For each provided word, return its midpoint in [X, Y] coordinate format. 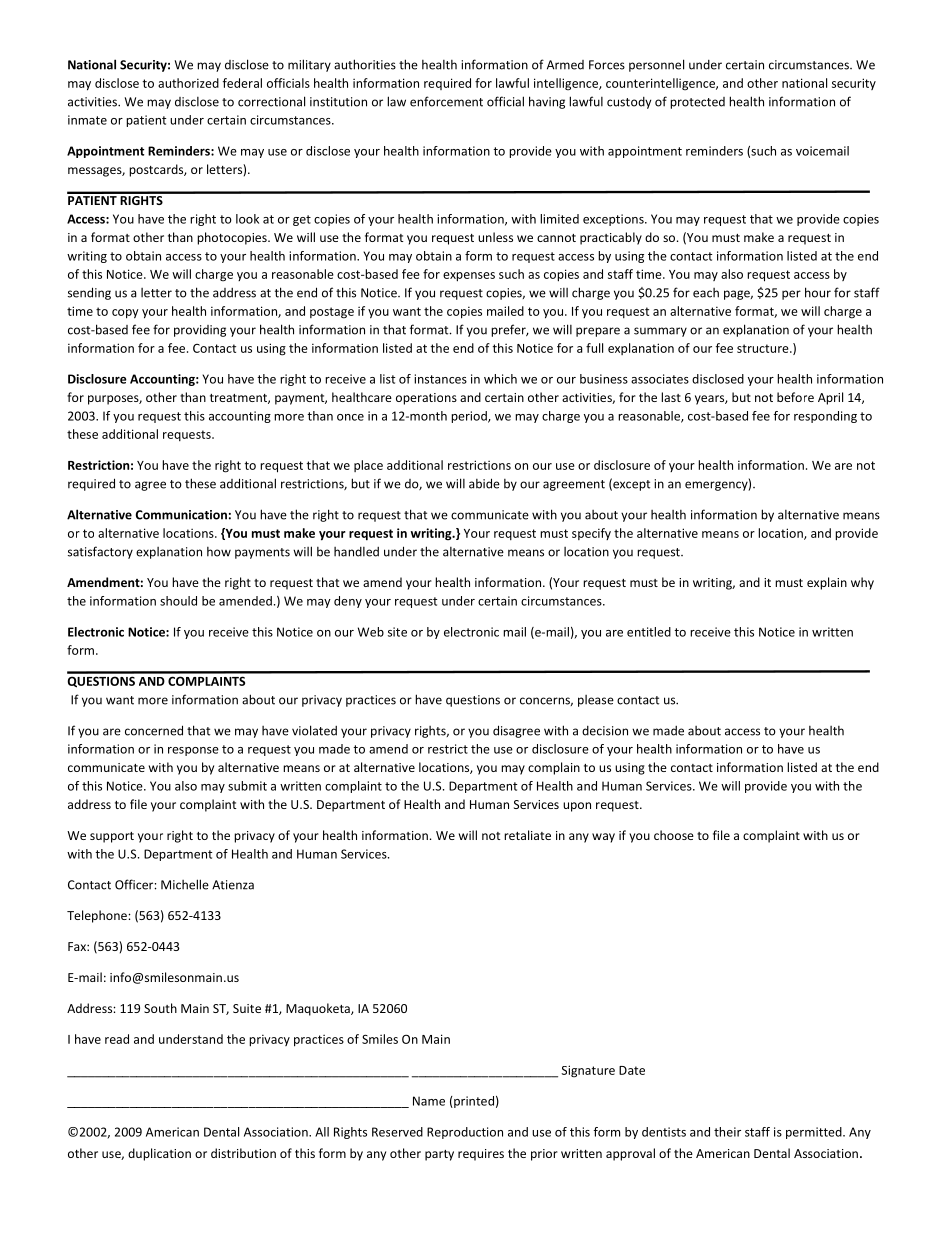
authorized [188, 83]
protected [697, 103]
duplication [159, 1154]
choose [674, 835]
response [193, 751]
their [727, 1132]
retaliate [527, 835]
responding [825, 417]
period [470, 417]
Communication [181, 515]
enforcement [446, 101]
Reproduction [465, 1133]
